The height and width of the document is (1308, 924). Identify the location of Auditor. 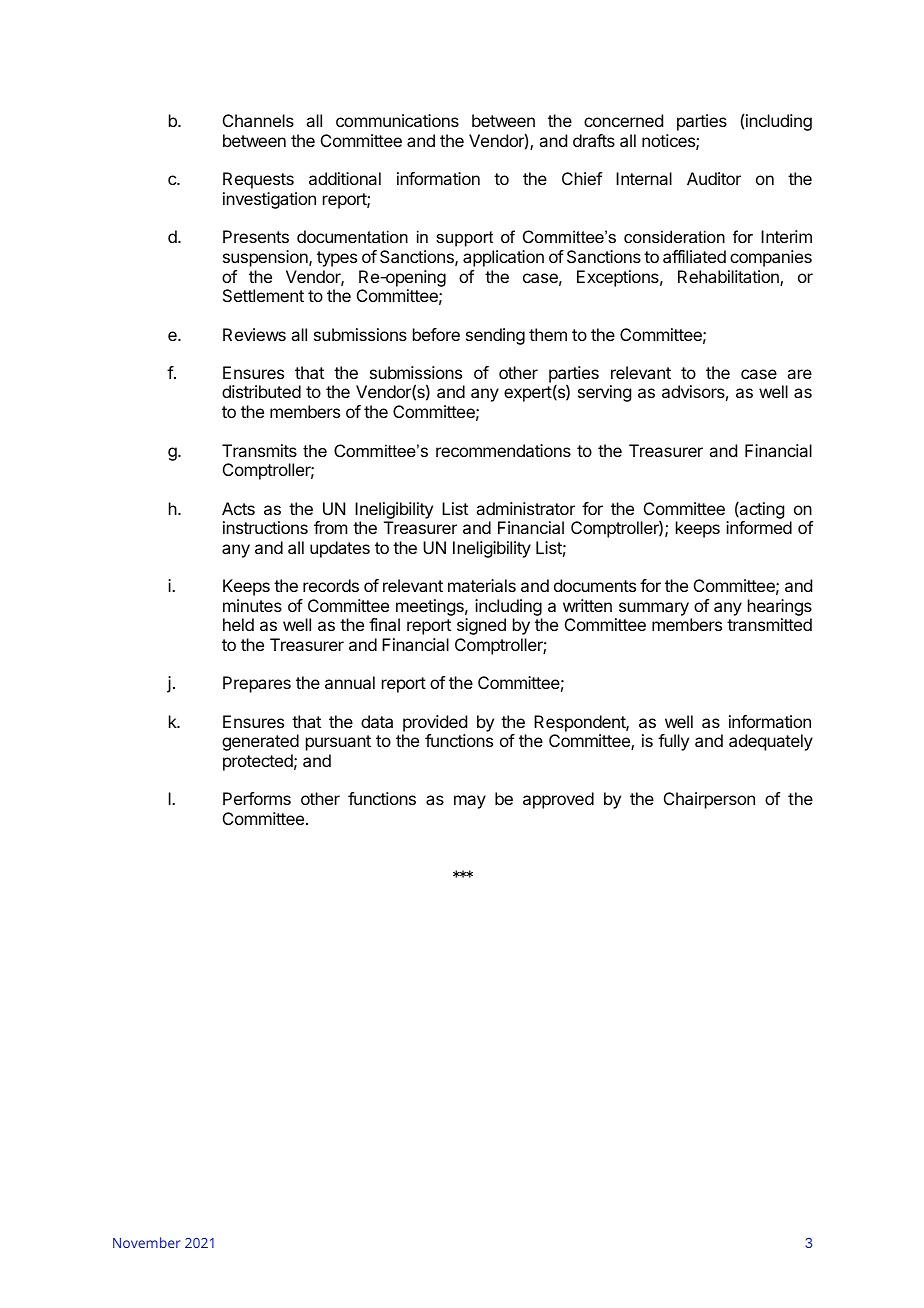
(714, 178).
